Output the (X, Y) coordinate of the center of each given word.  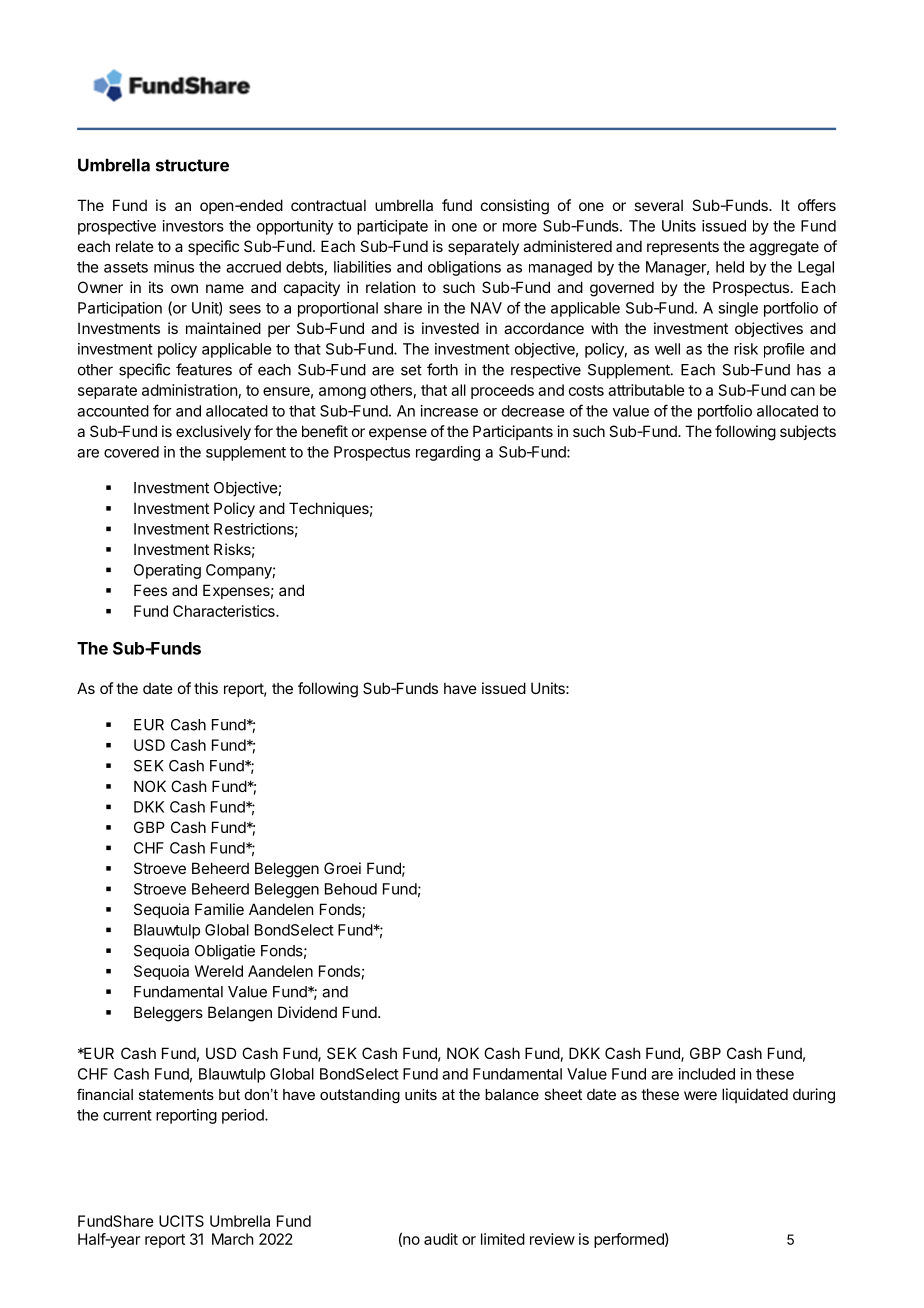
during (814, 1096)
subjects (808, 432)
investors (193, 226)
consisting (515, 207)
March (233, 1239)
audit (441, 1239)
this (206, 688)
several (658, 205)
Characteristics (225, 611)
